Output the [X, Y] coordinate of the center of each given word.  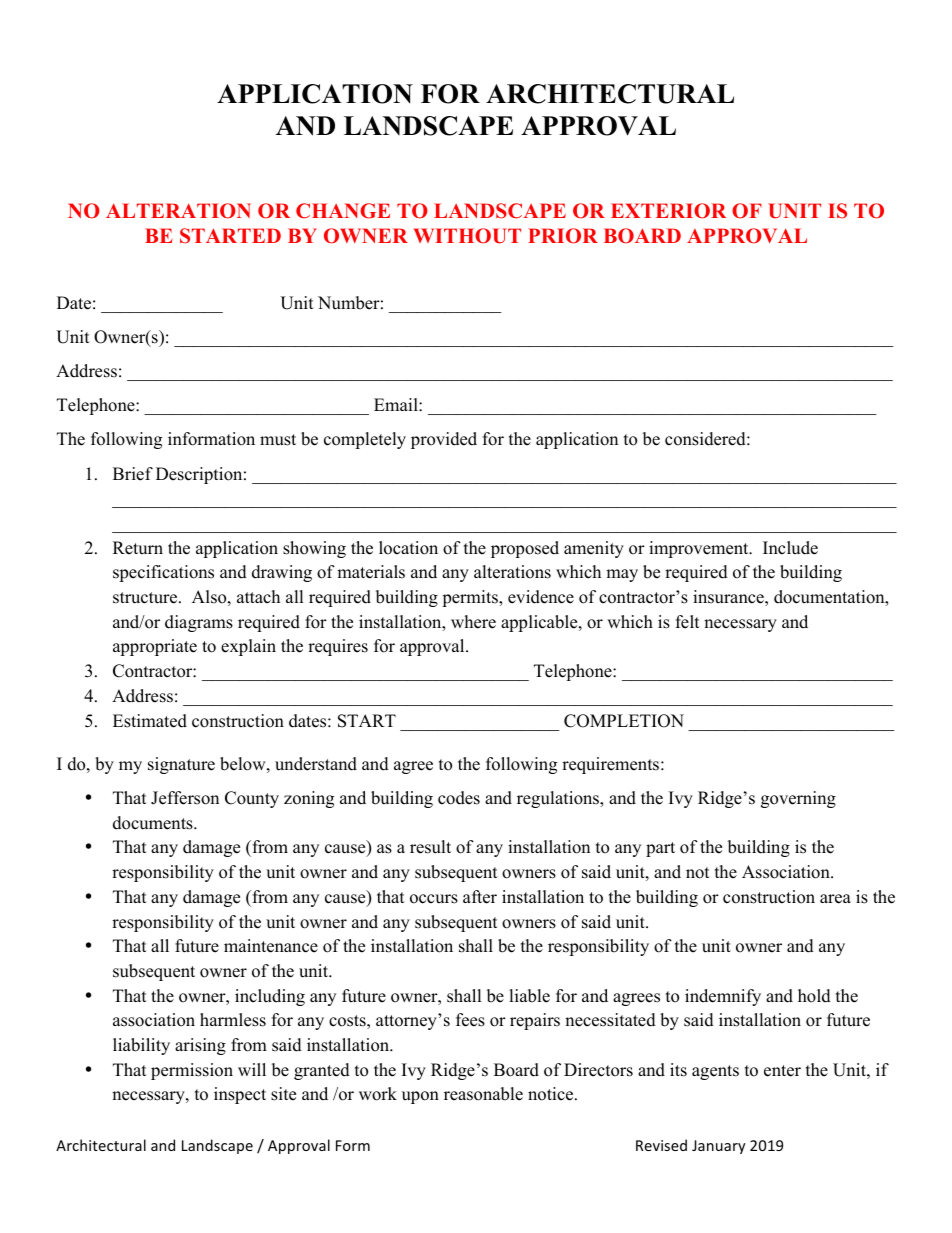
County [252, 799]
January [719, 1147]
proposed [525, 549]
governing [798, 799]
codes [459, 798]
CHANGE [343, 211]
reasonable [483, 1094]
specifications [163, 573]
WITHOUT [467, 236]
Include [790, 548]
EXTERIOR [668, 211]
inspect [240, 1095]
